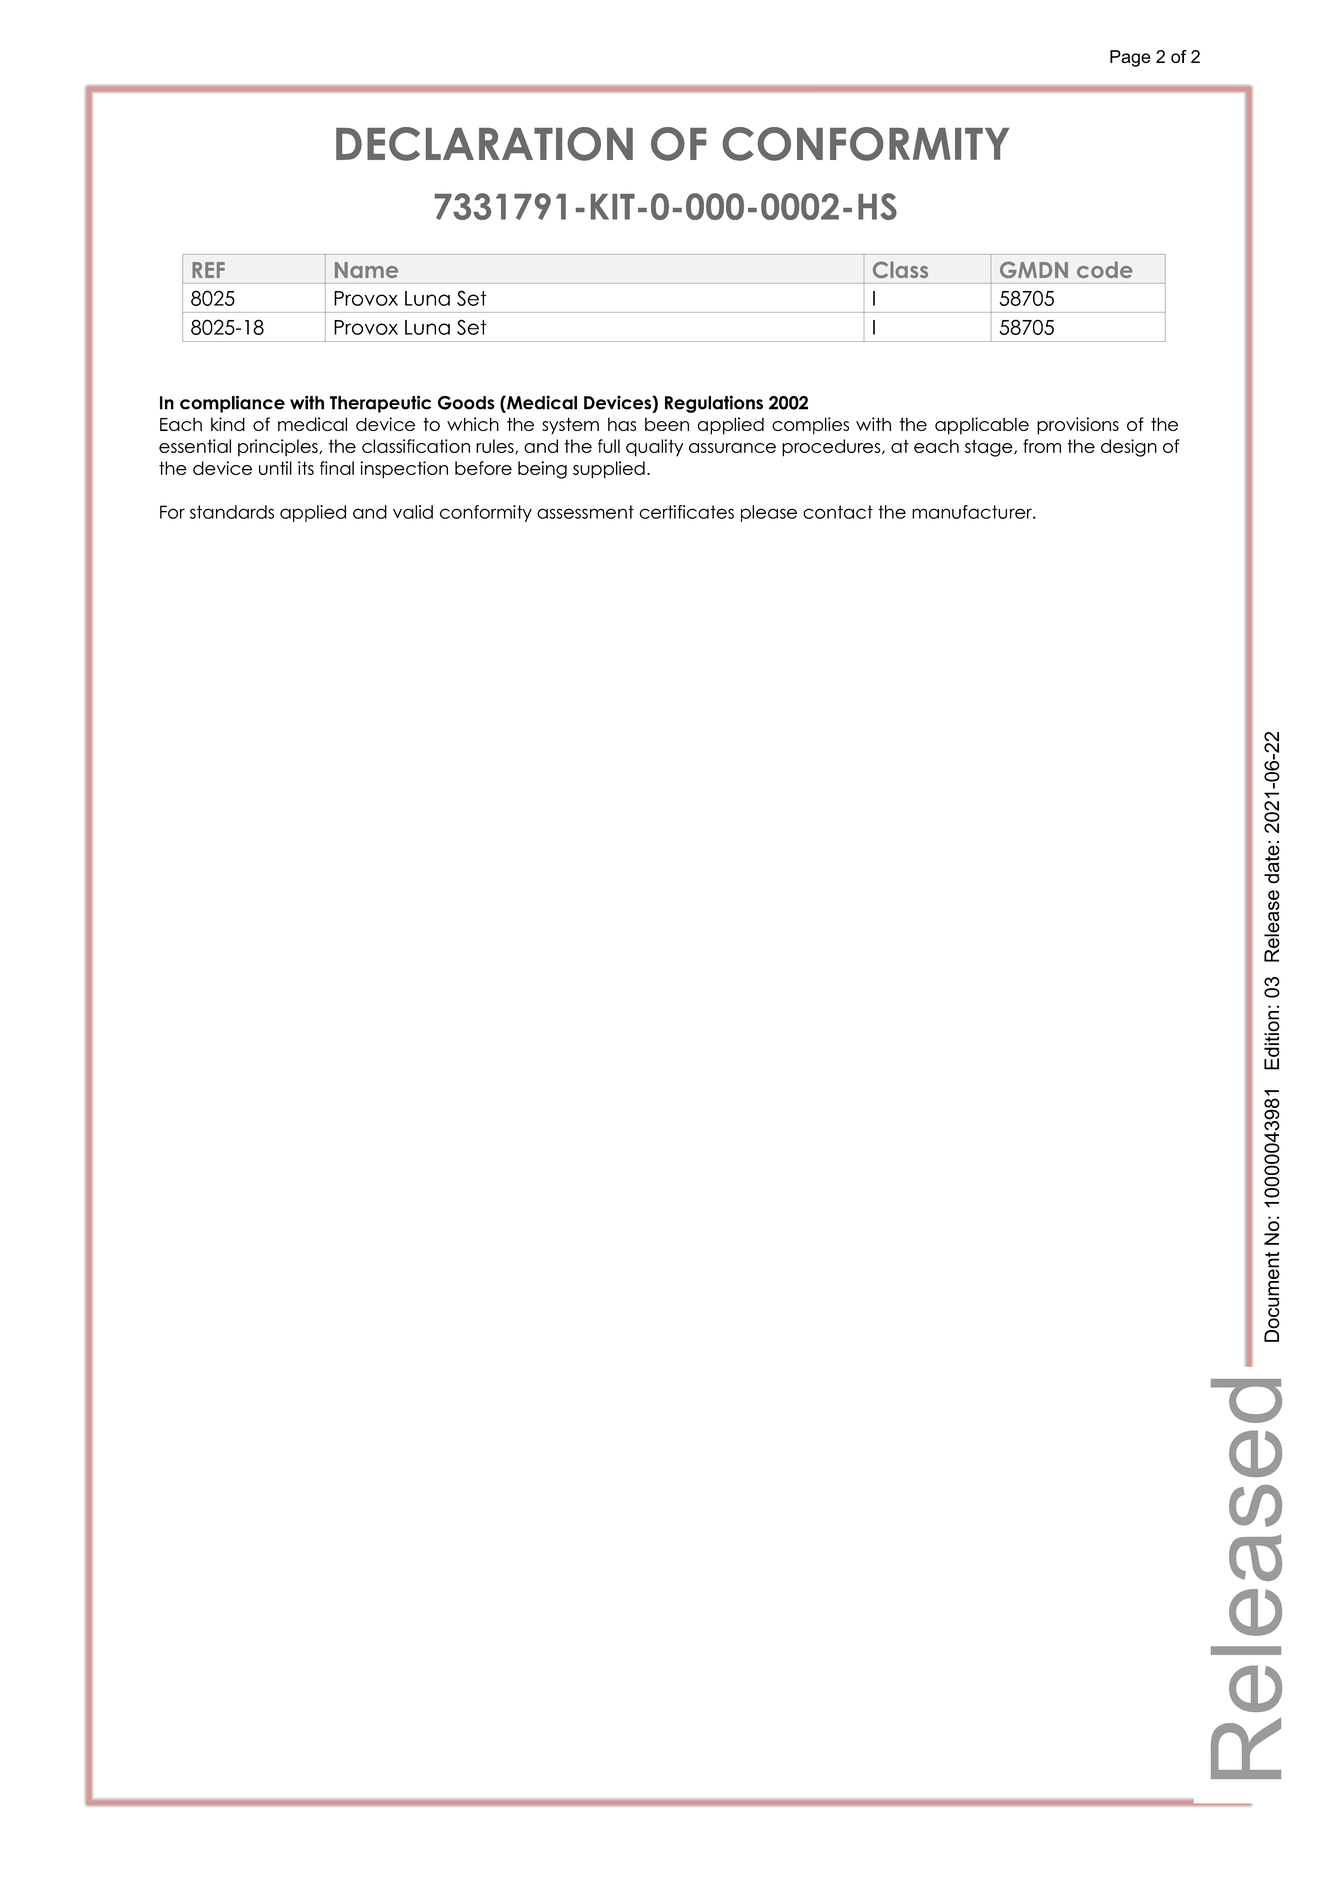 The image size is (1331, 1882). Describe the element at coordinates (232, 512) in the screenshot. I see `standards` at that location.
